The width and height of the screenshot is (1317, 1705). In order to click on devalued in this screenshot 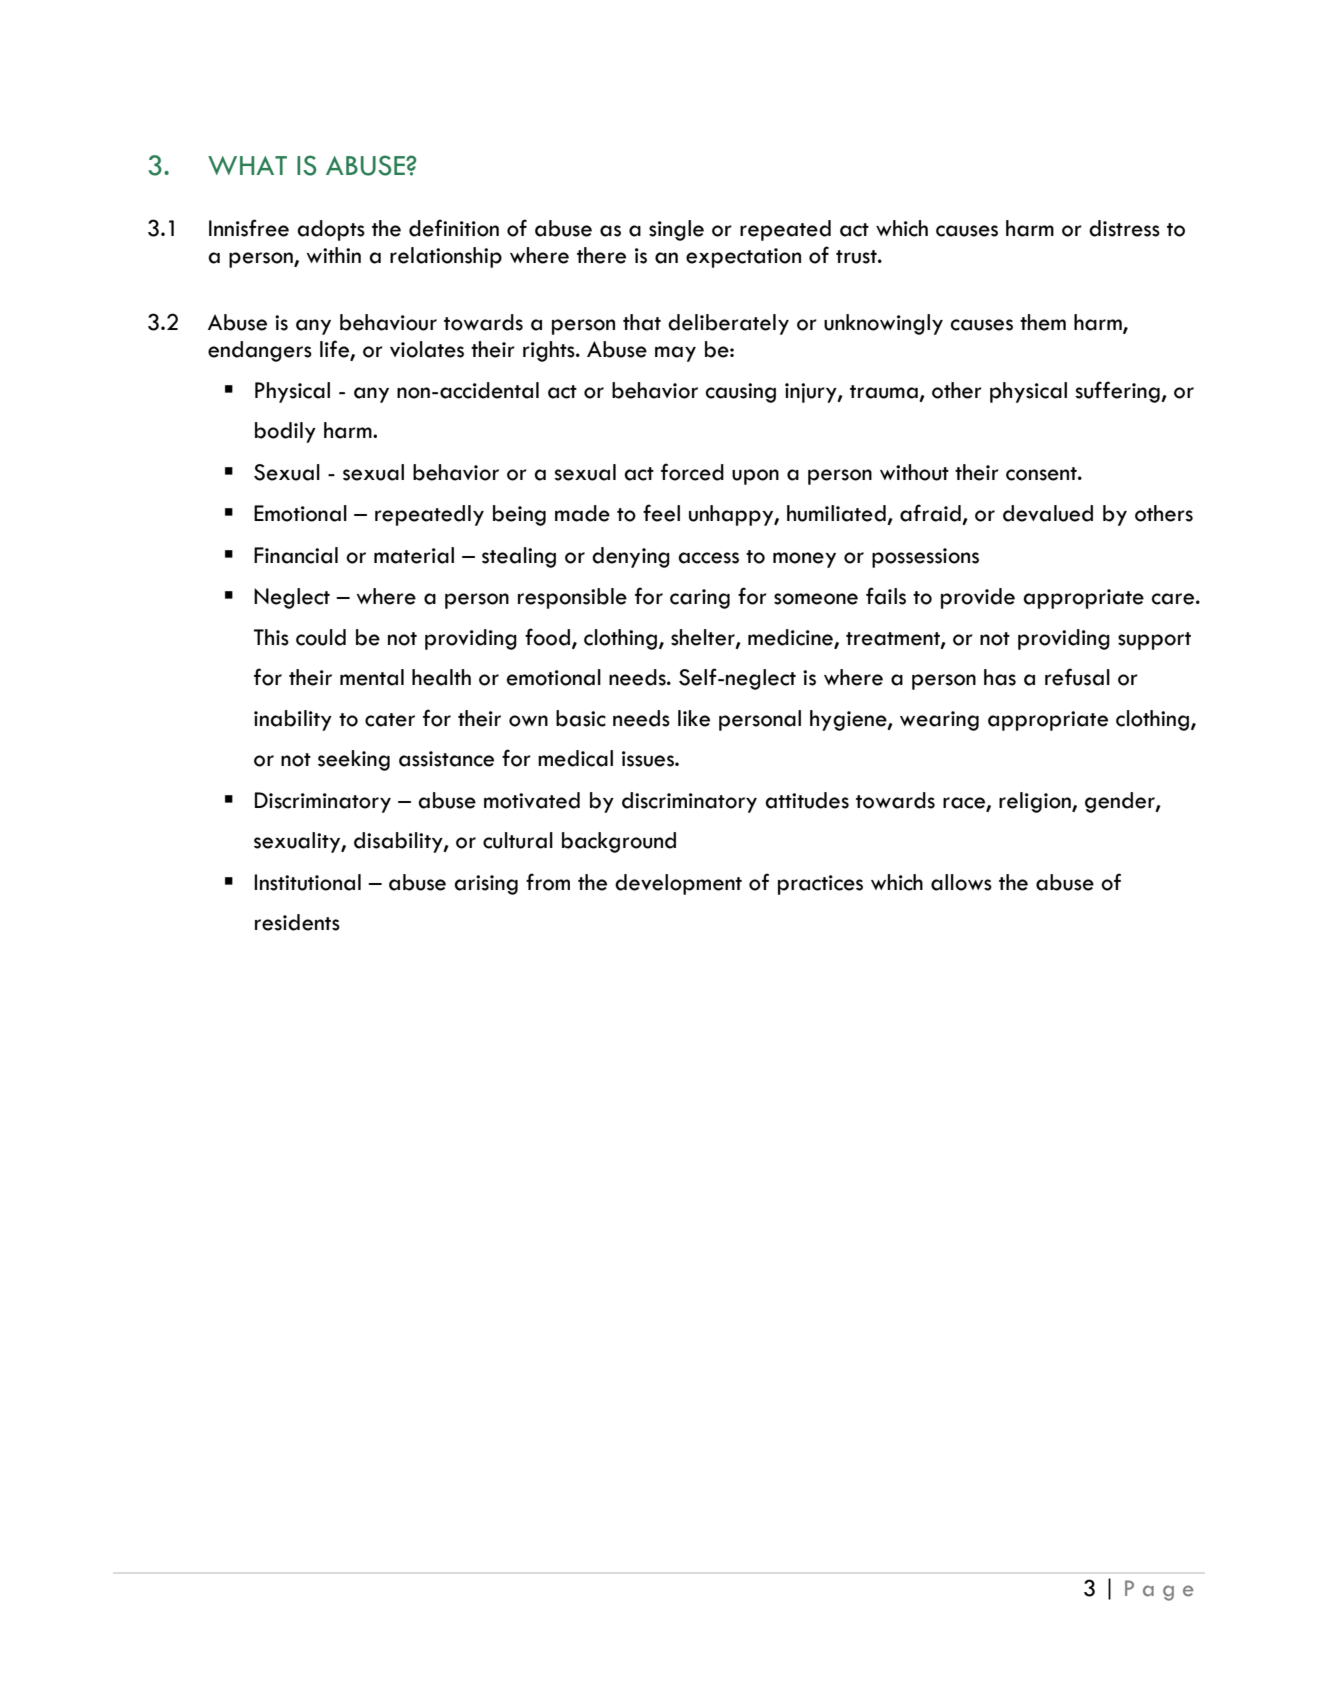, I will do `click(1048, 513)`.
